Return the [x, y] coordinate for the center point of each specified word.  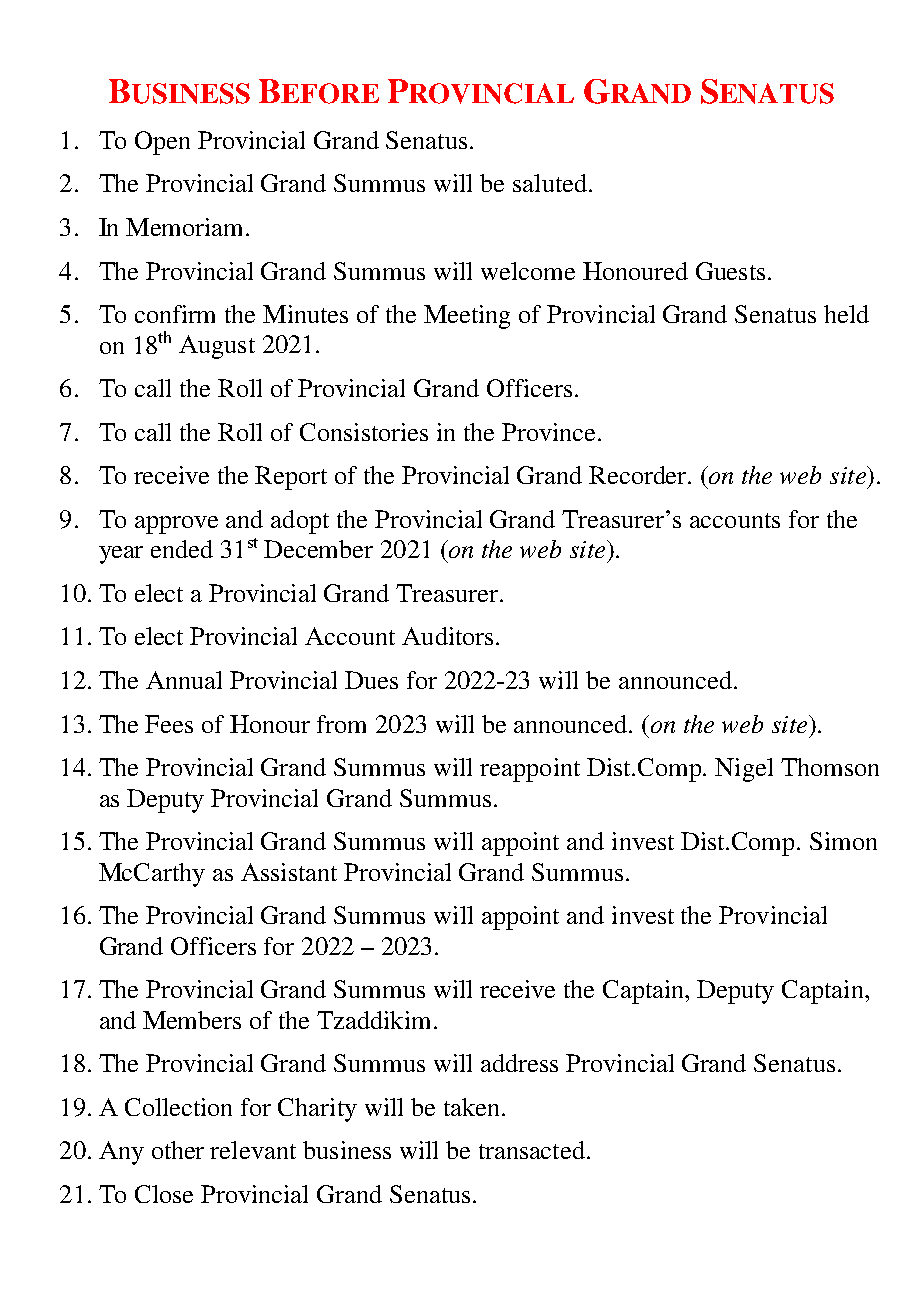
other [178, 1150]
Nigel [744, 770]
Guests [730, 271]
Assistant [289, 872]
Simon [843, 841]
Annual [184, 680]
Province [548, 432]
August [217, 347]
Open [162, 143]
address [519, 1063]
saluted [550, 183]
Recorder [639, 475]
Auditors [447, 636]
